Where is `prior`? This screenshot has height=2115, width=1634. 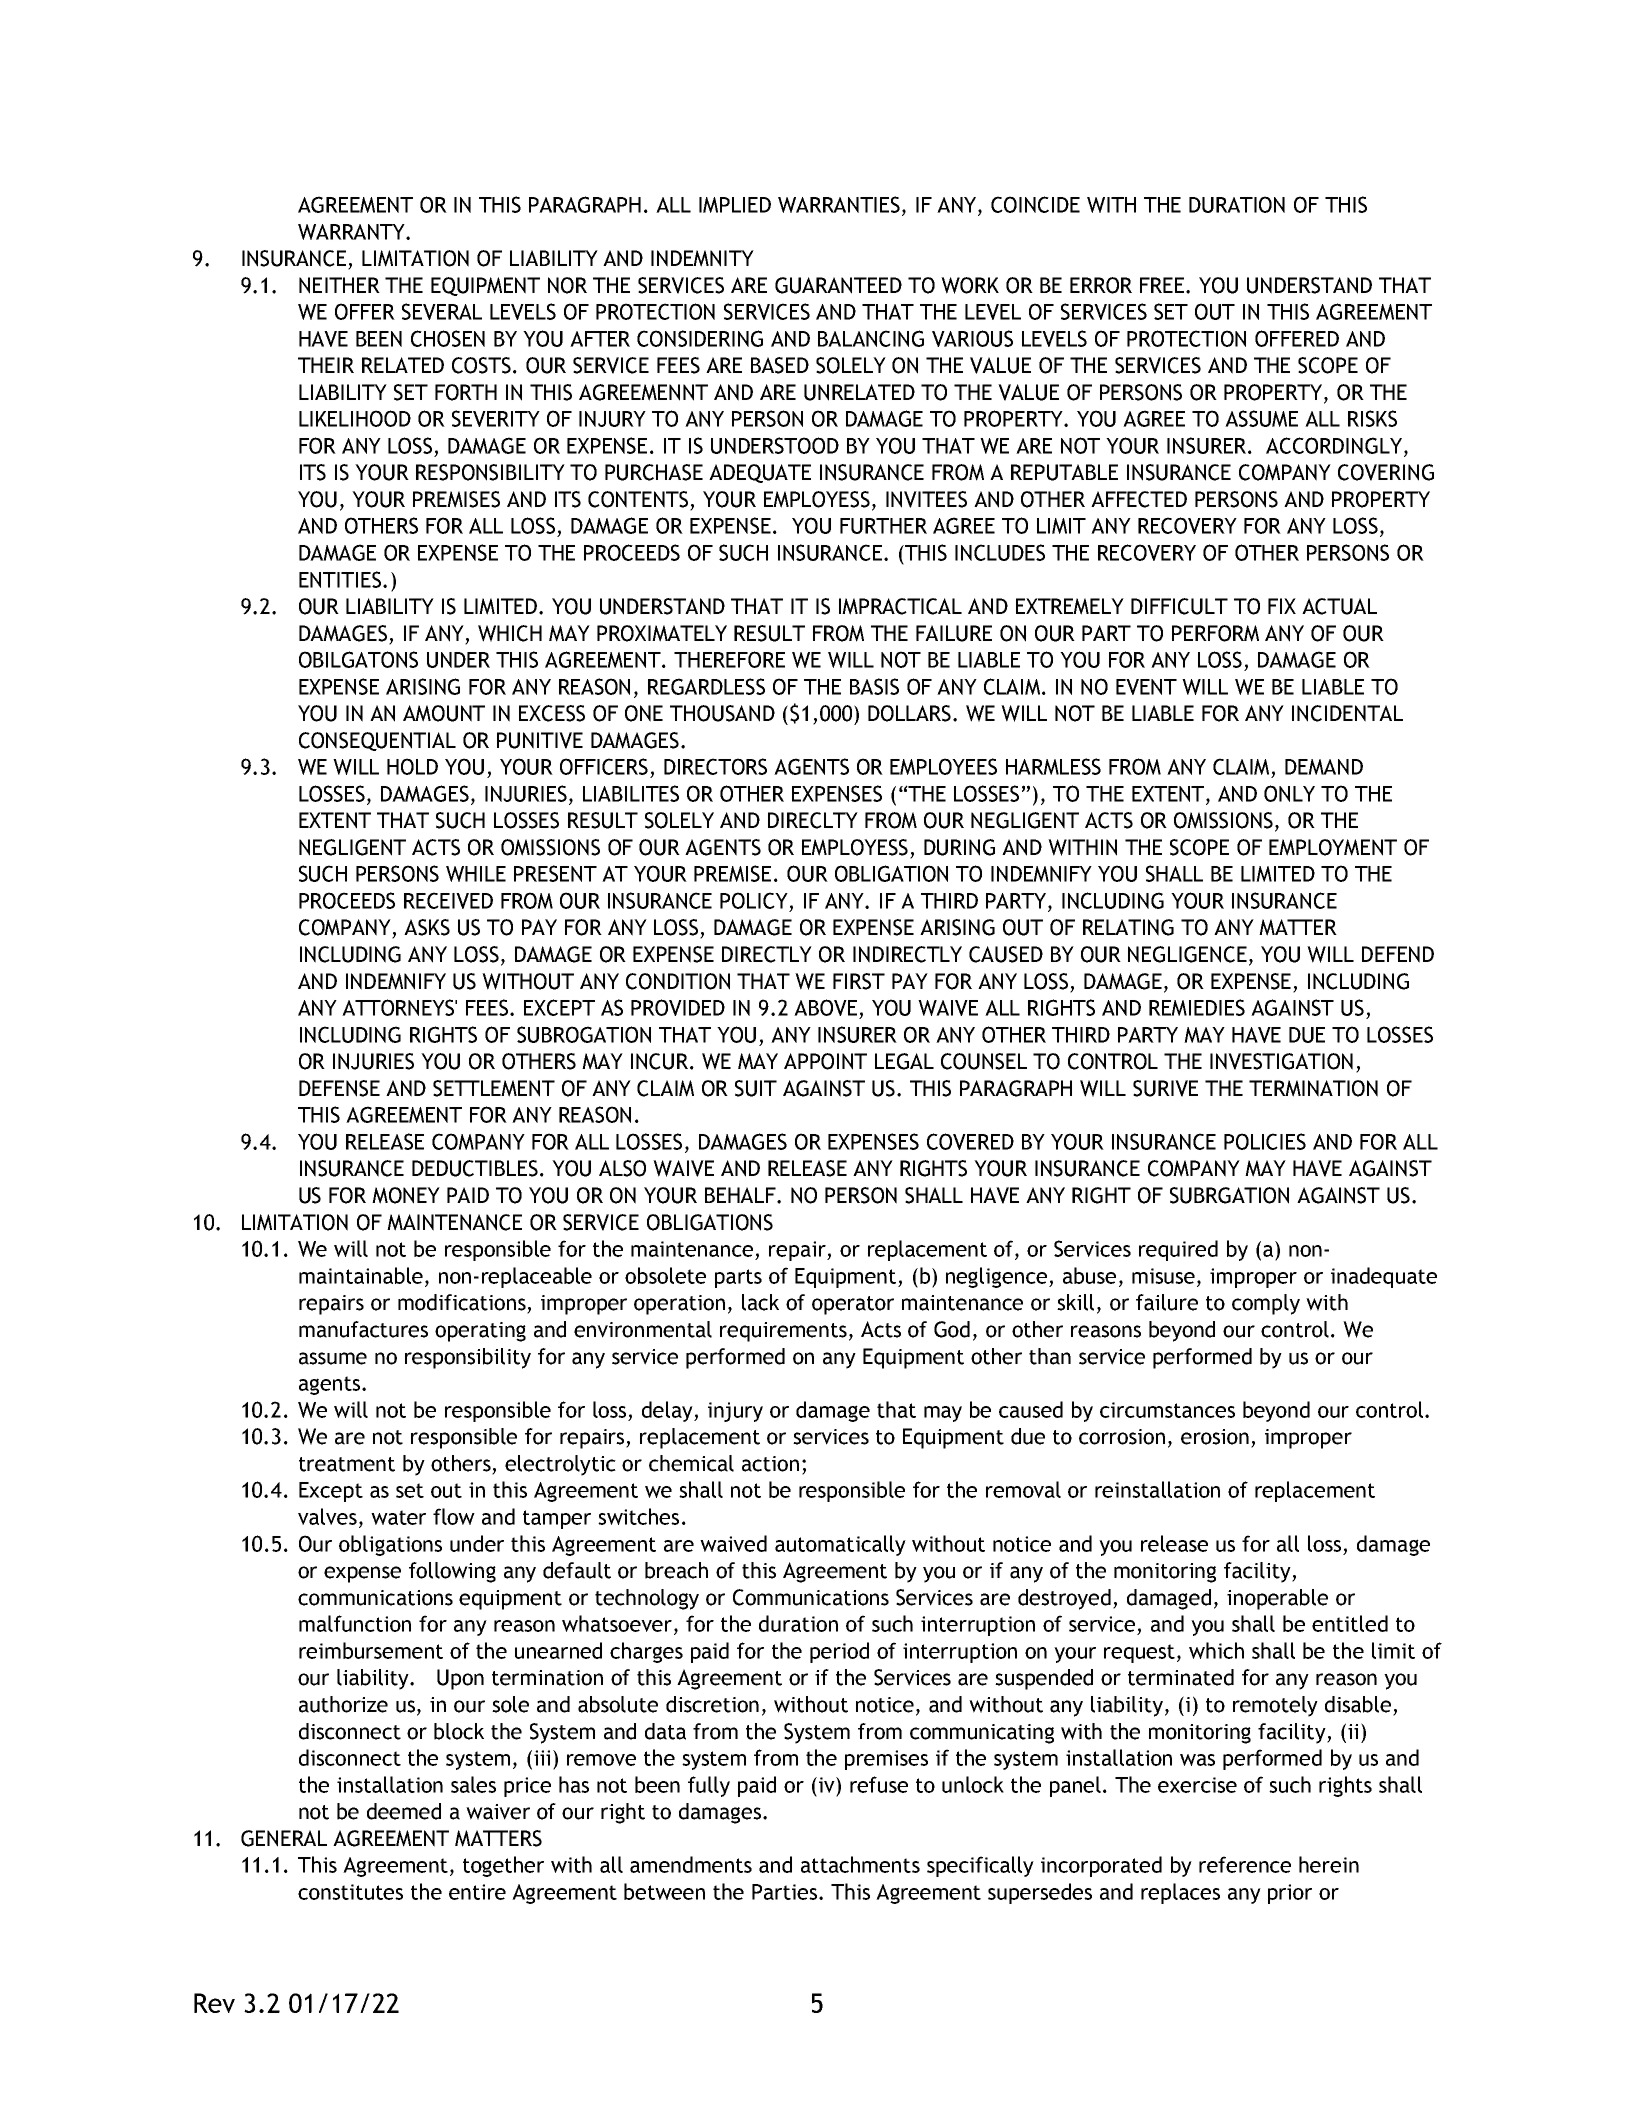 prior is located at coordinates (1290, 1894).
